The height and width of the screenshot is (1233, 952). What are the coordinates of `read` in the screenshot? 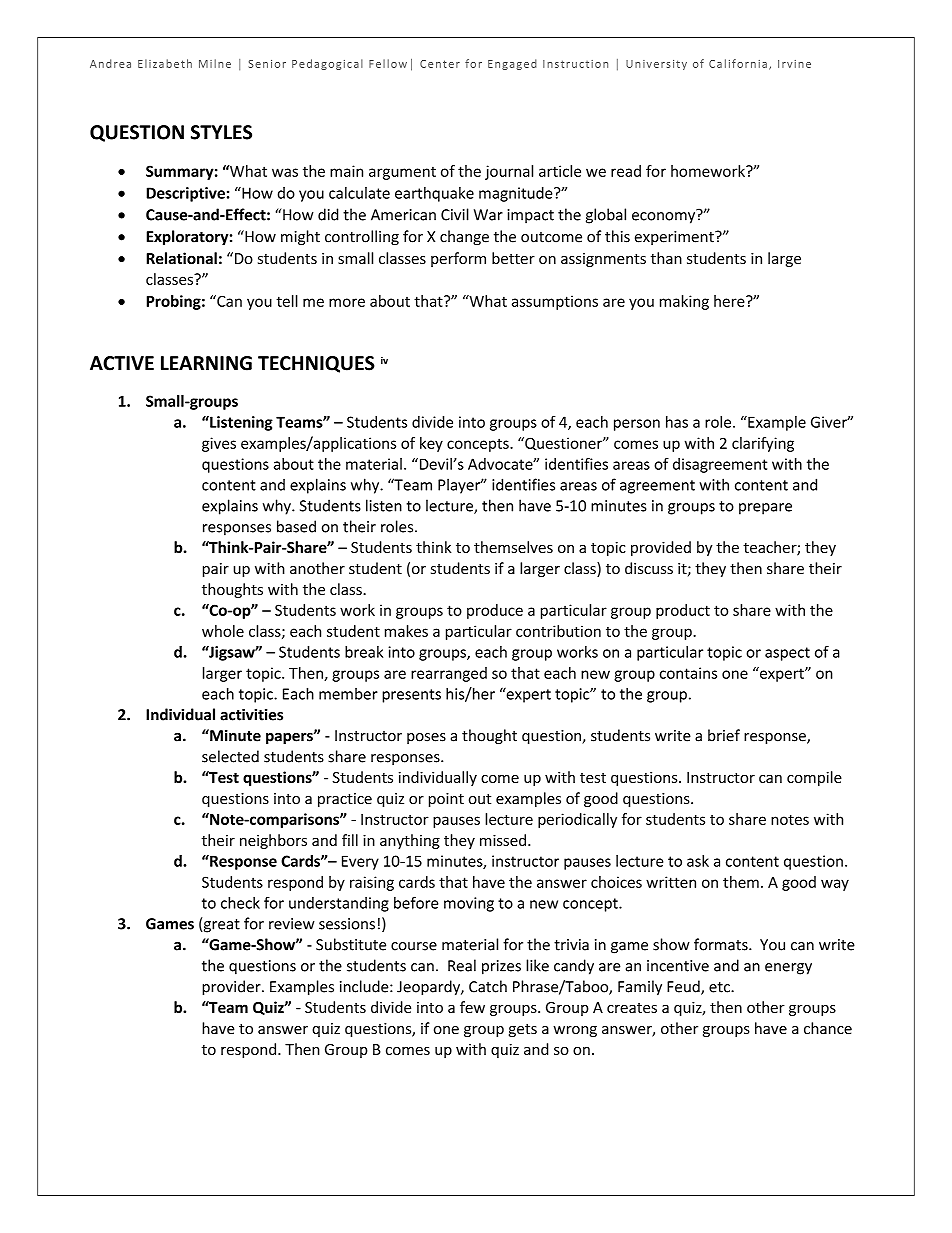 It's located at (626, 171).
